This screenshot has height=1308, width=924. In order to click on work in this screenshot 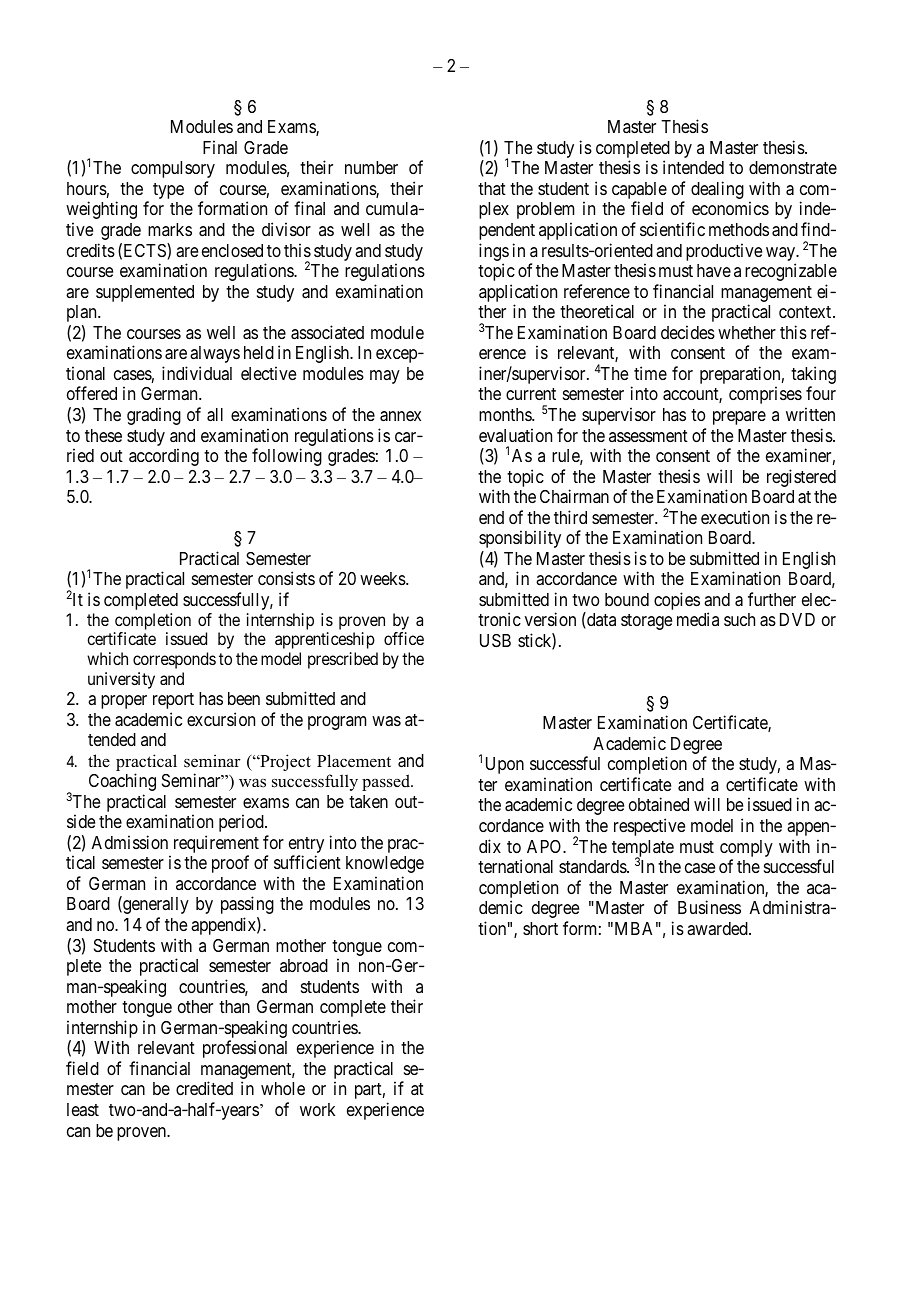, I will do `click(317, 1109)`.
